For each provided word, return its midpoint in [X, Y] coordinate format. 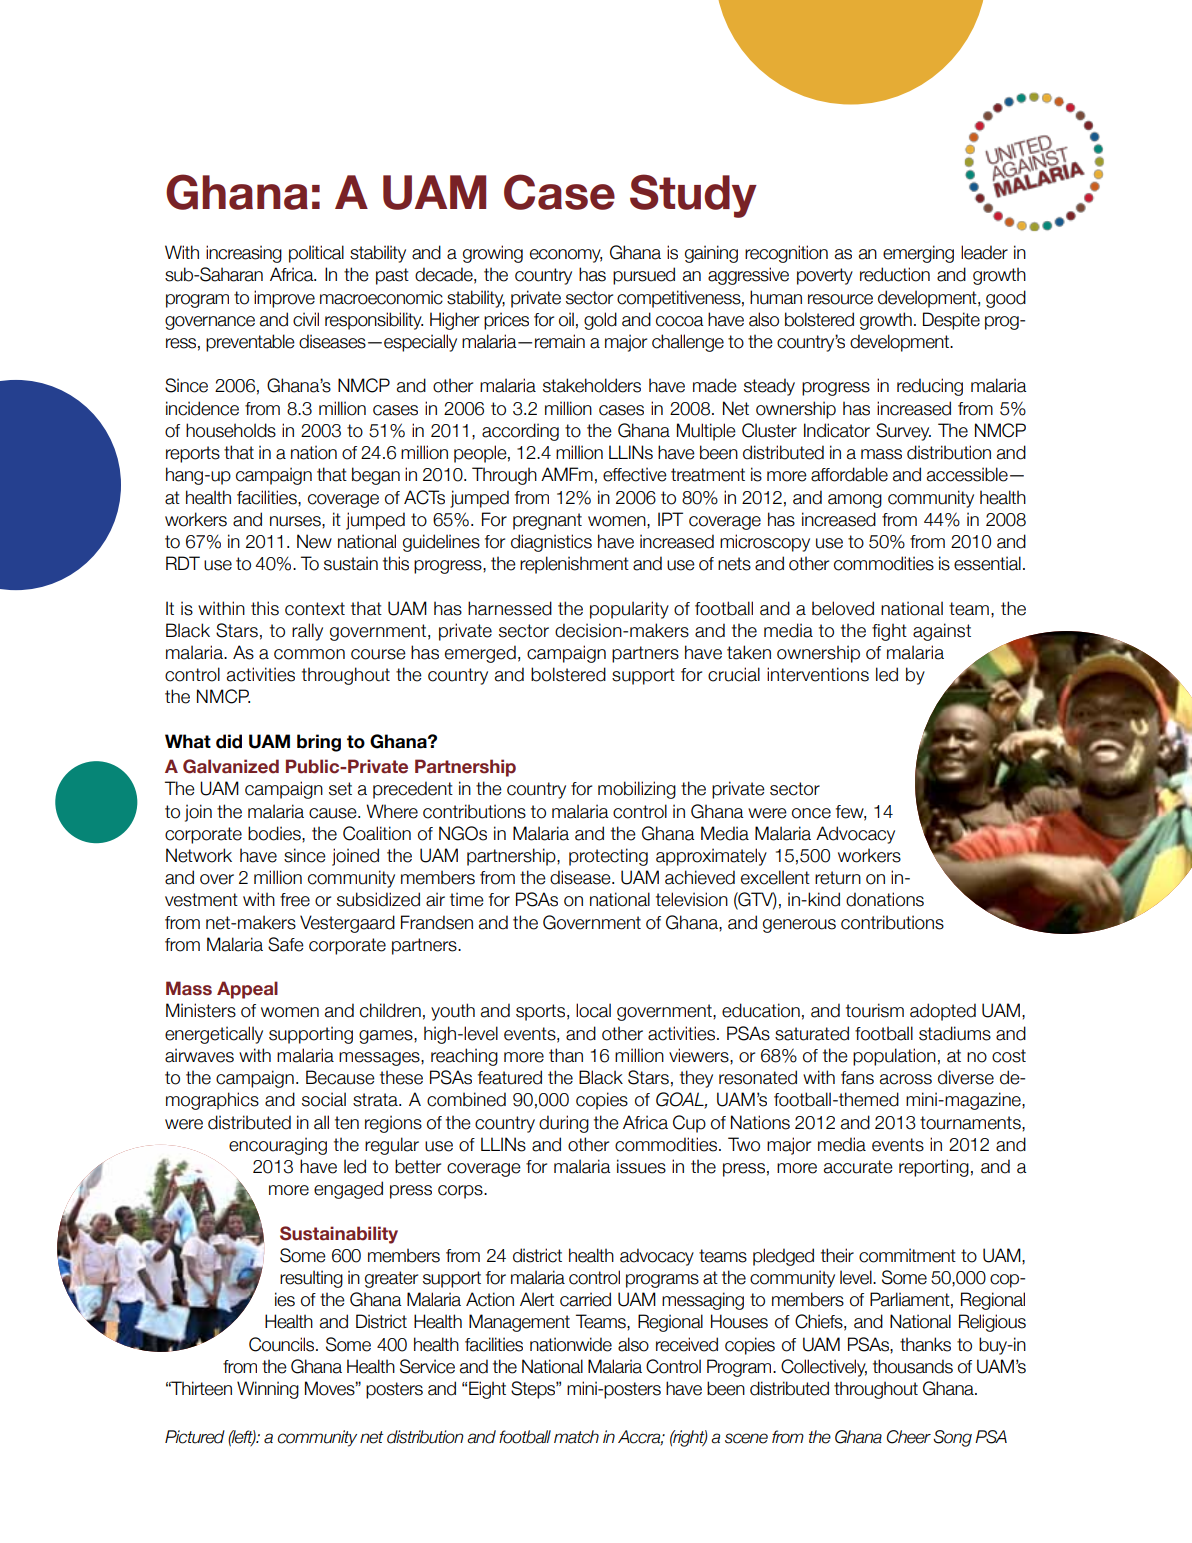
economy [566, 256]
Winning [268, 1390]
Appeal [247, 990]
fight [889, 632]
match [576, 1437]
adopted [943, 1012]
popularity [629, 610]
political [316, 254]
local [593, 1010]
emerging [918, 254]
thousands [913, 1366]
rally [307, 632]
